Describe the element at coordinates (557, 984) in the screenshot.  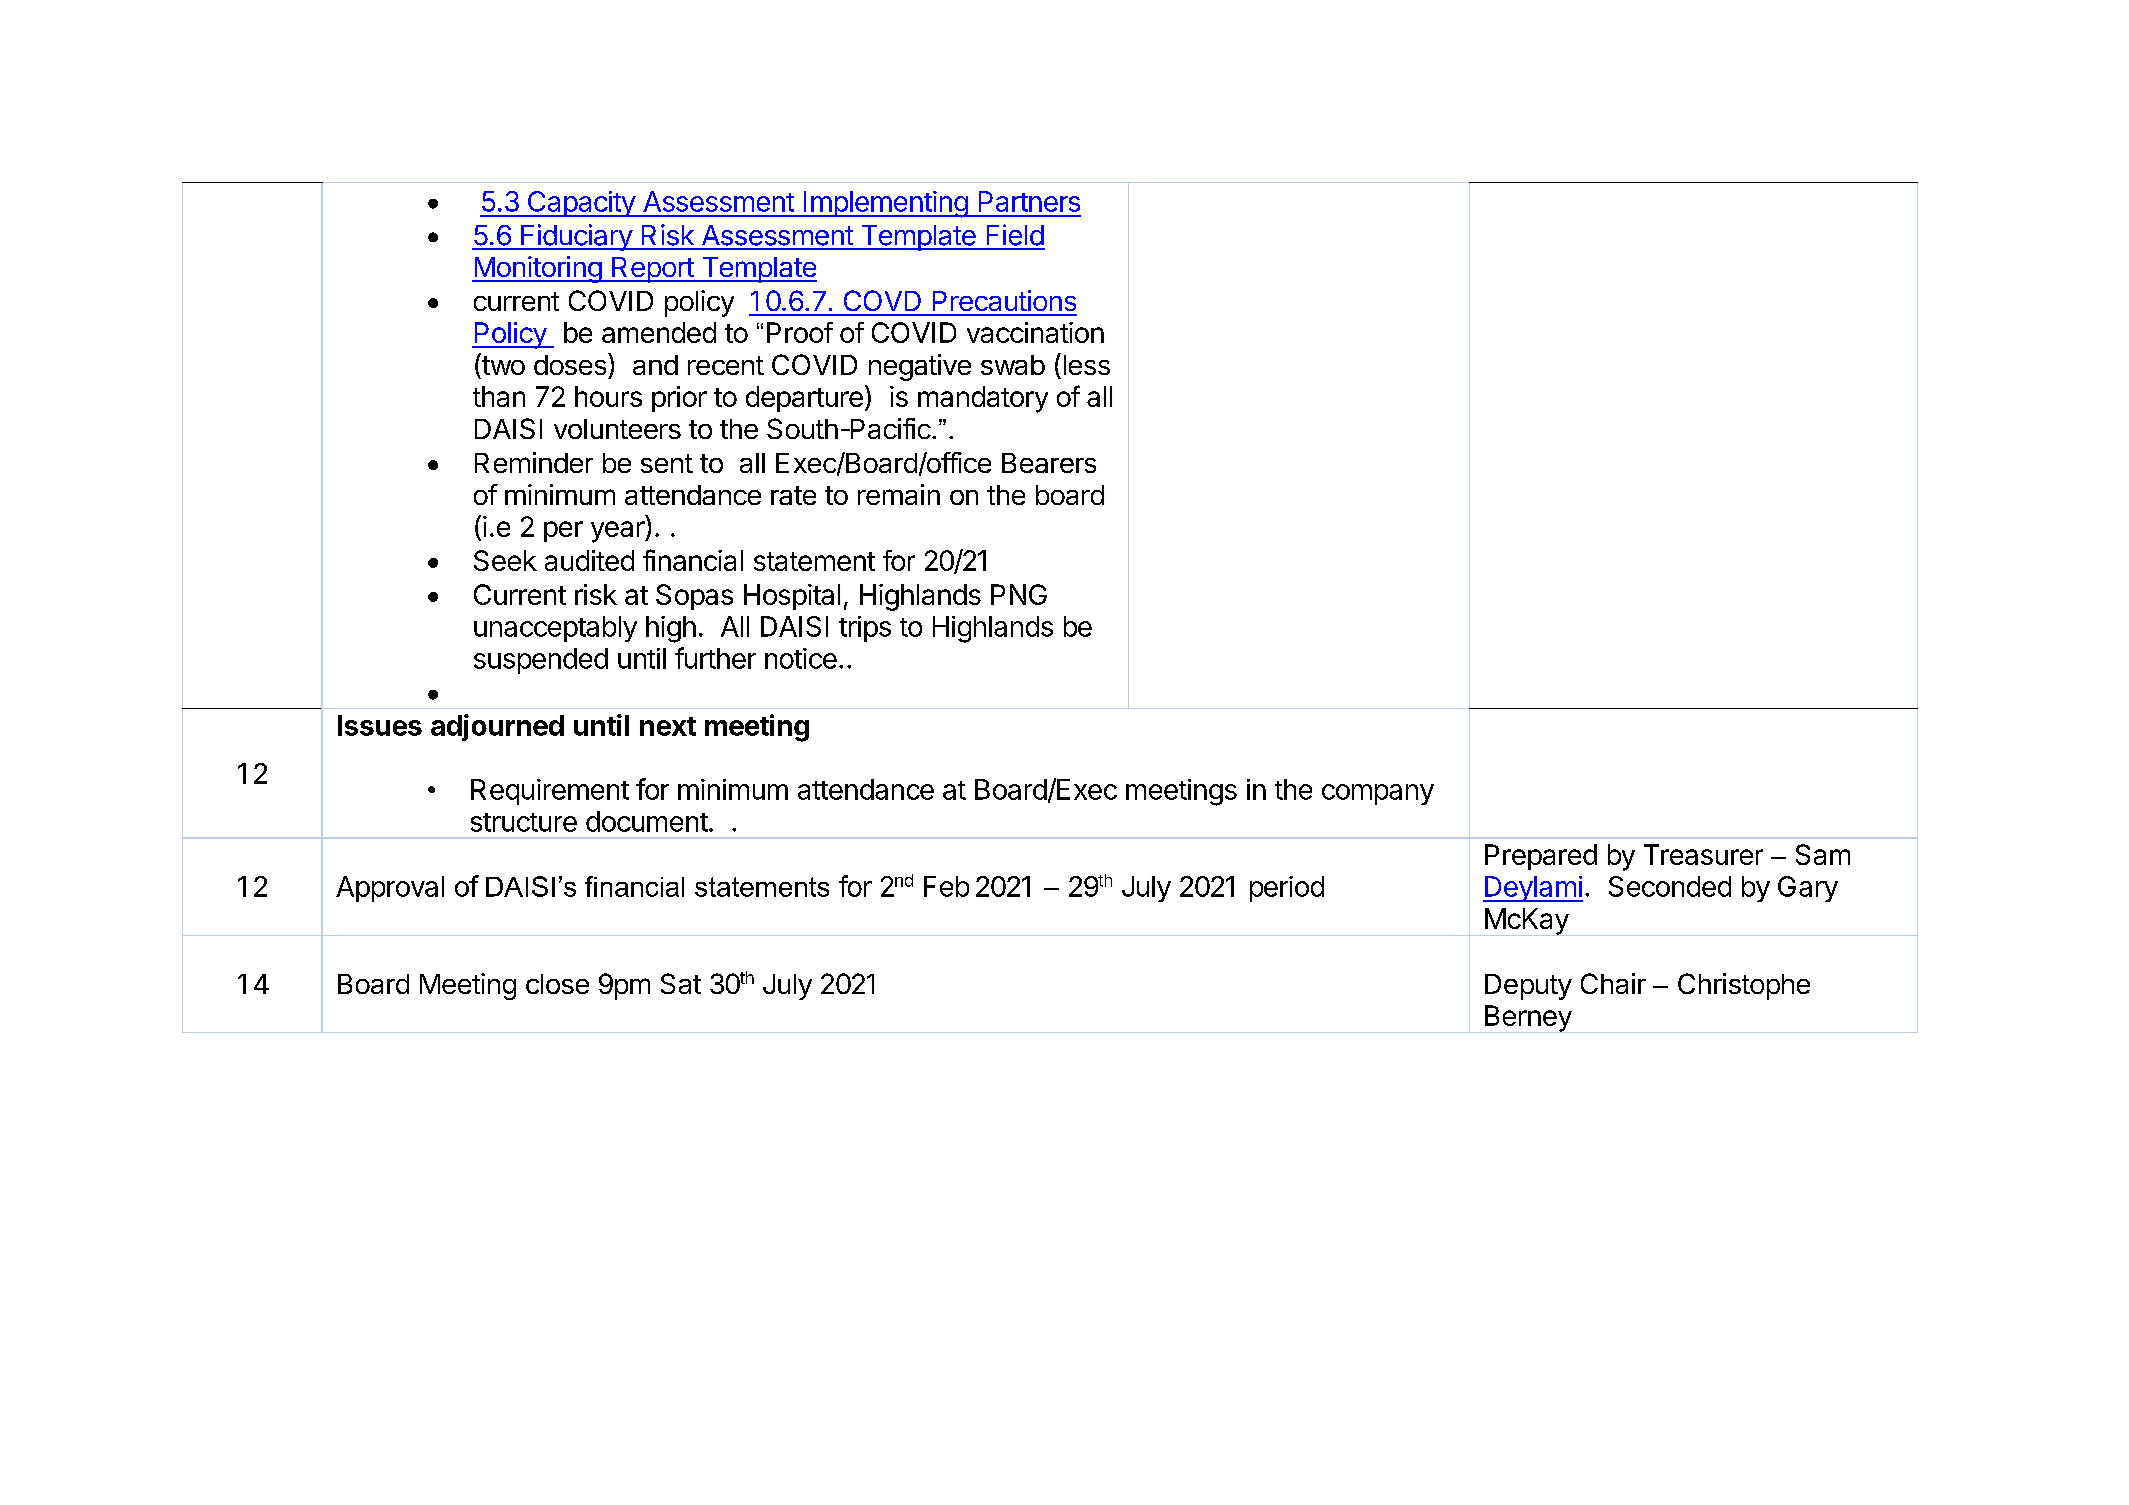
I see `close` at that location.
